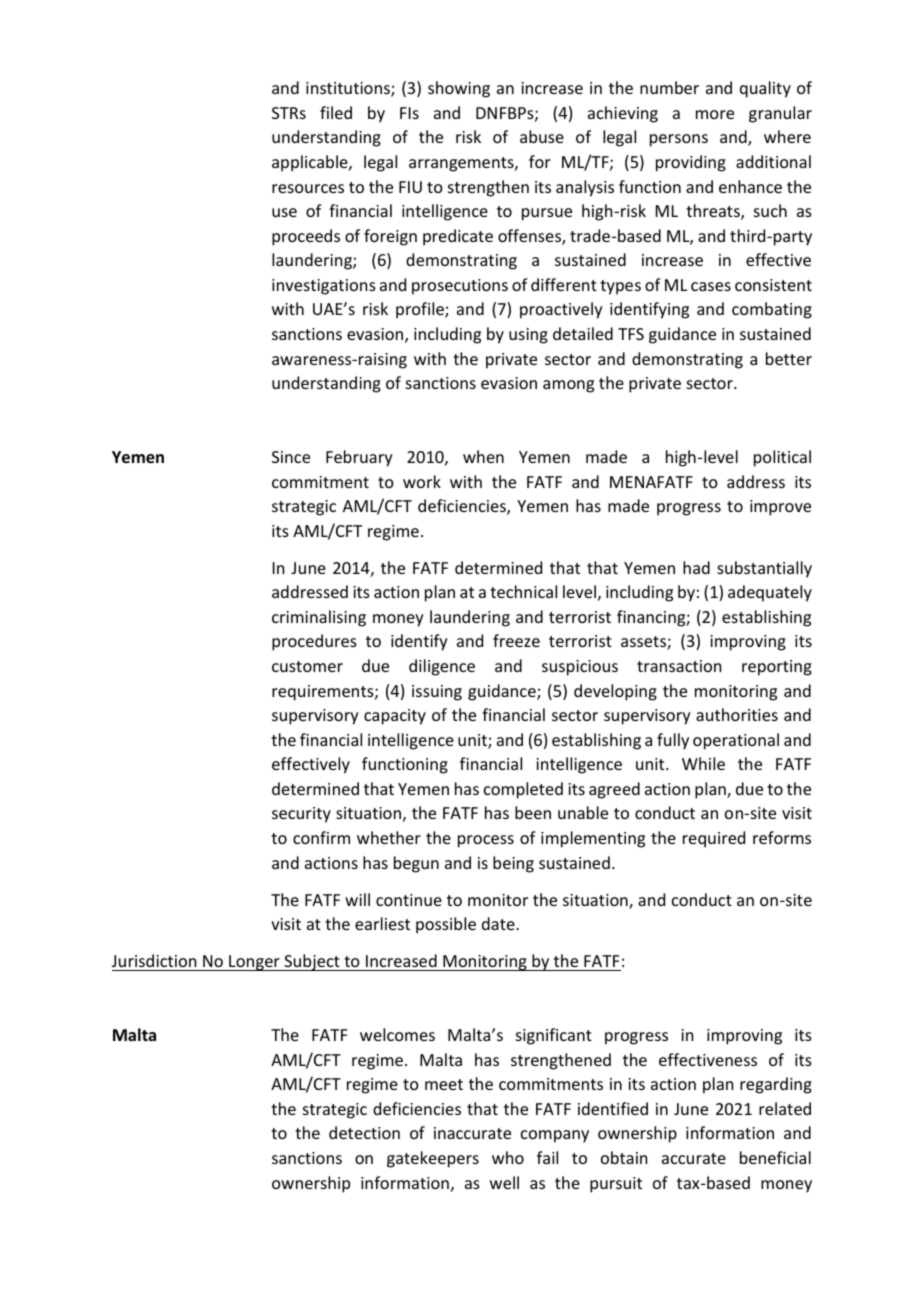  Describe the element at coordinates (422, 481) in the image. I see `work` at that location.
